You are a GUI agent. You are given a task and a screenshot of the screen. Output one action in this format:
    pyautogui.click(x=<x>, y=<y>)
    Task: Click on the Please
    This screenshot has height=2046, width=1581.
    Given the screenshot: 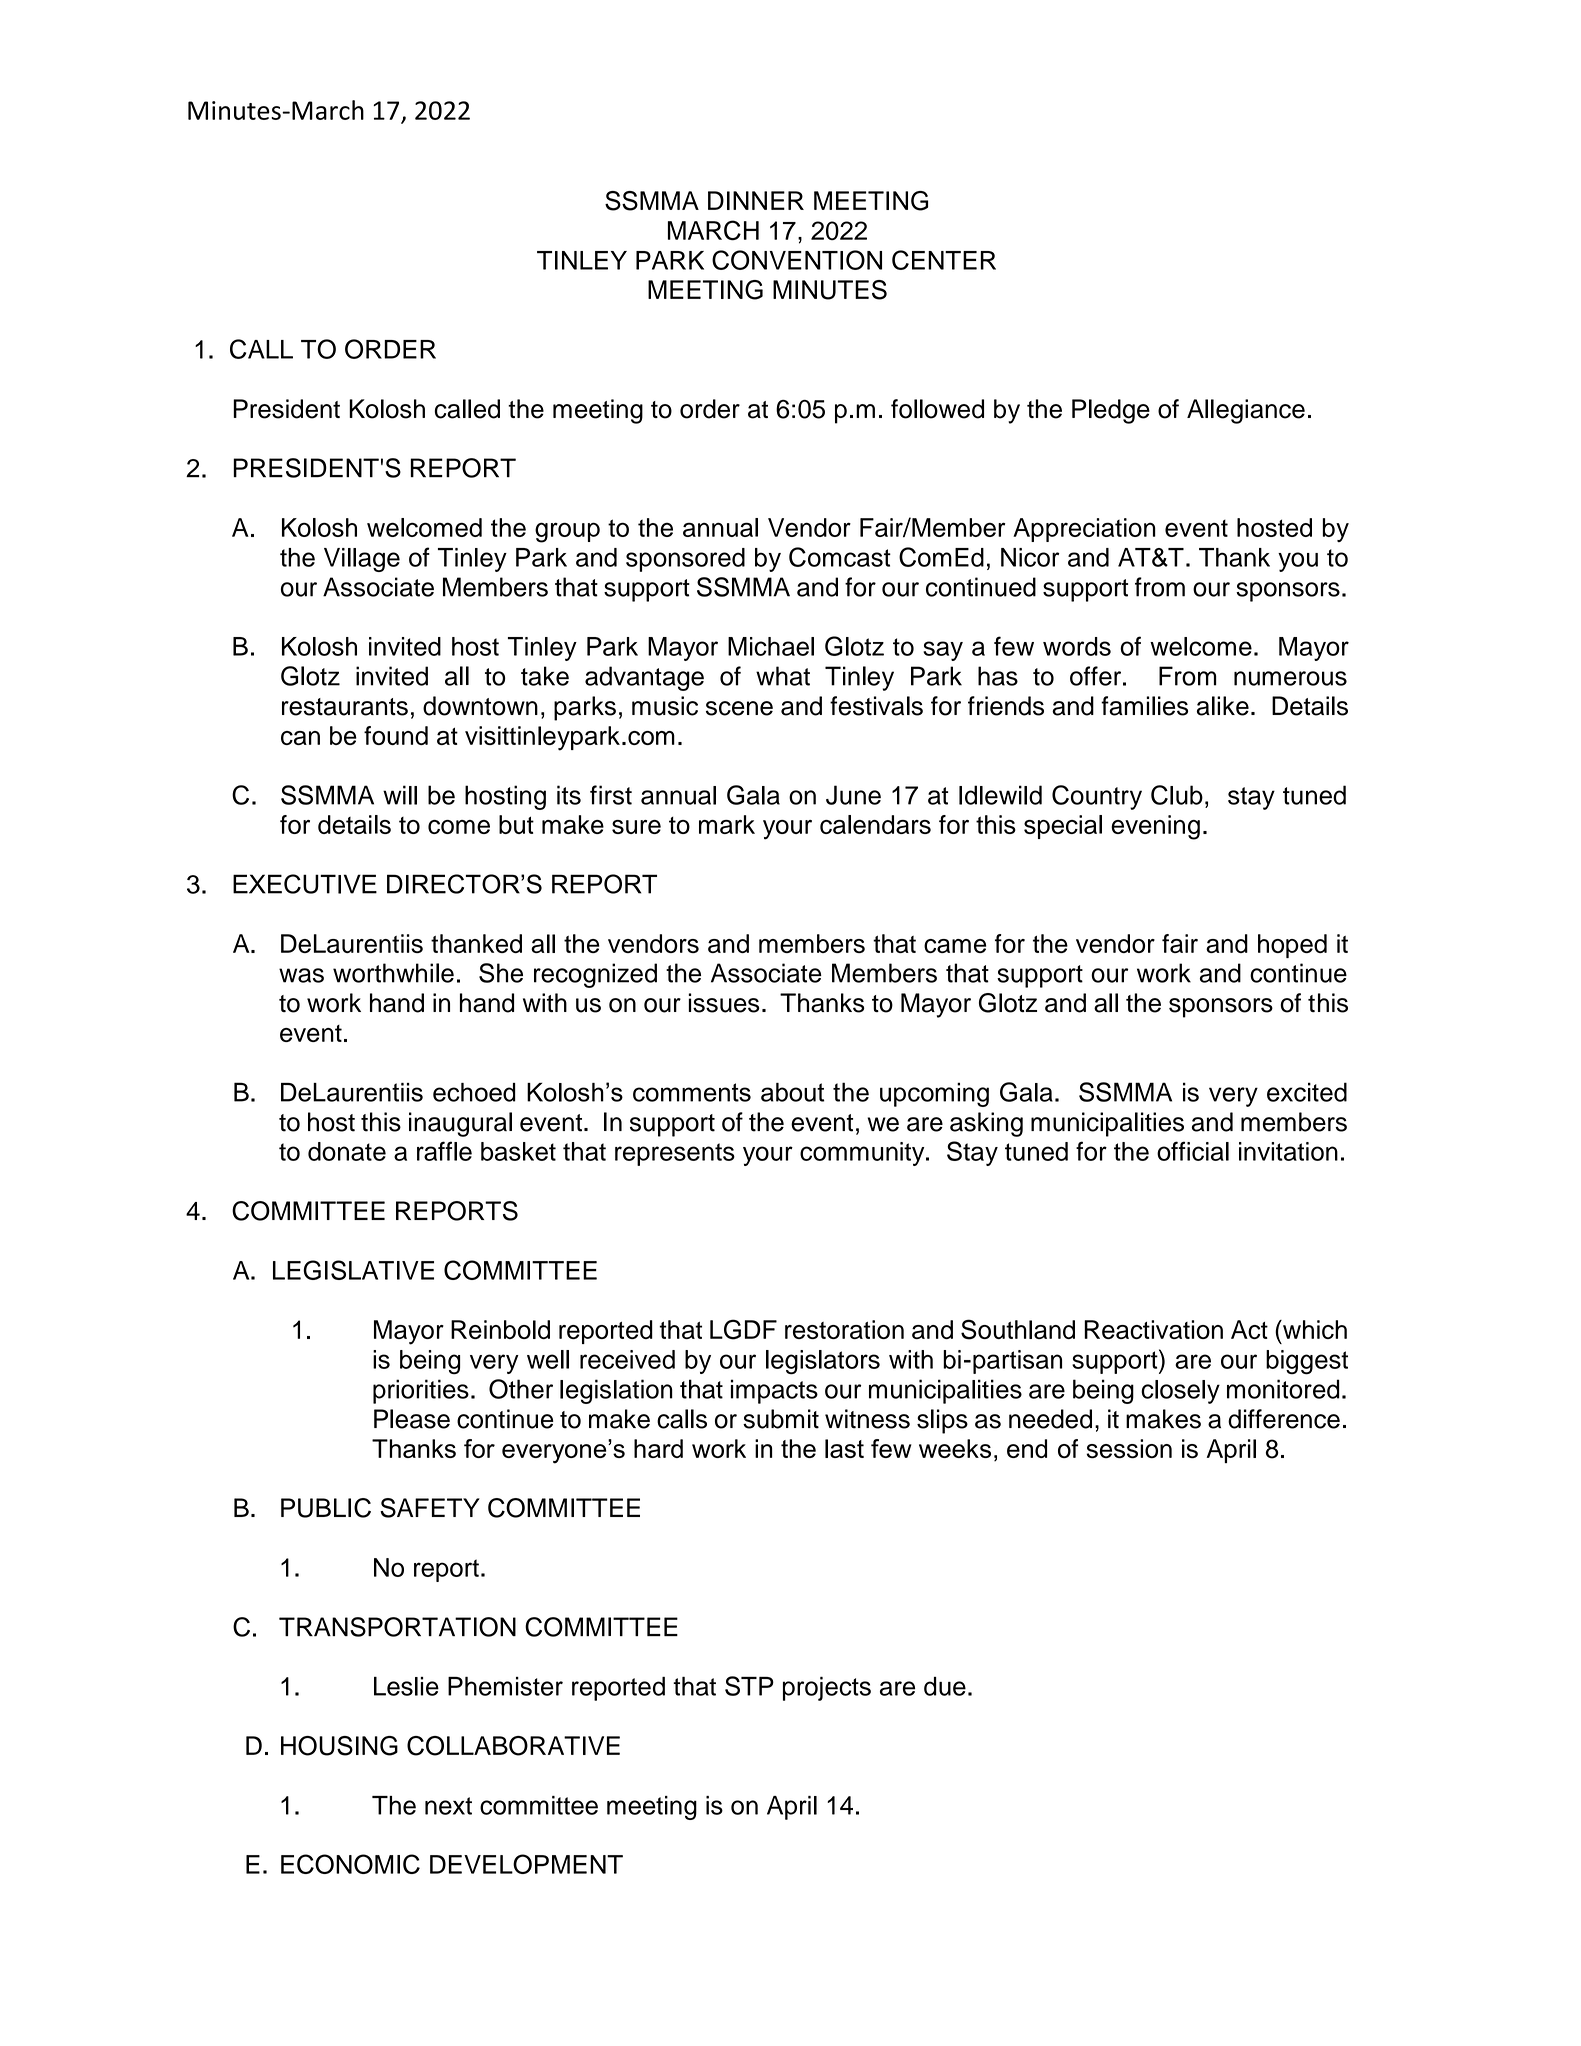 What is the action you would take?
    pyautogui.click(x=412, y=1419)
